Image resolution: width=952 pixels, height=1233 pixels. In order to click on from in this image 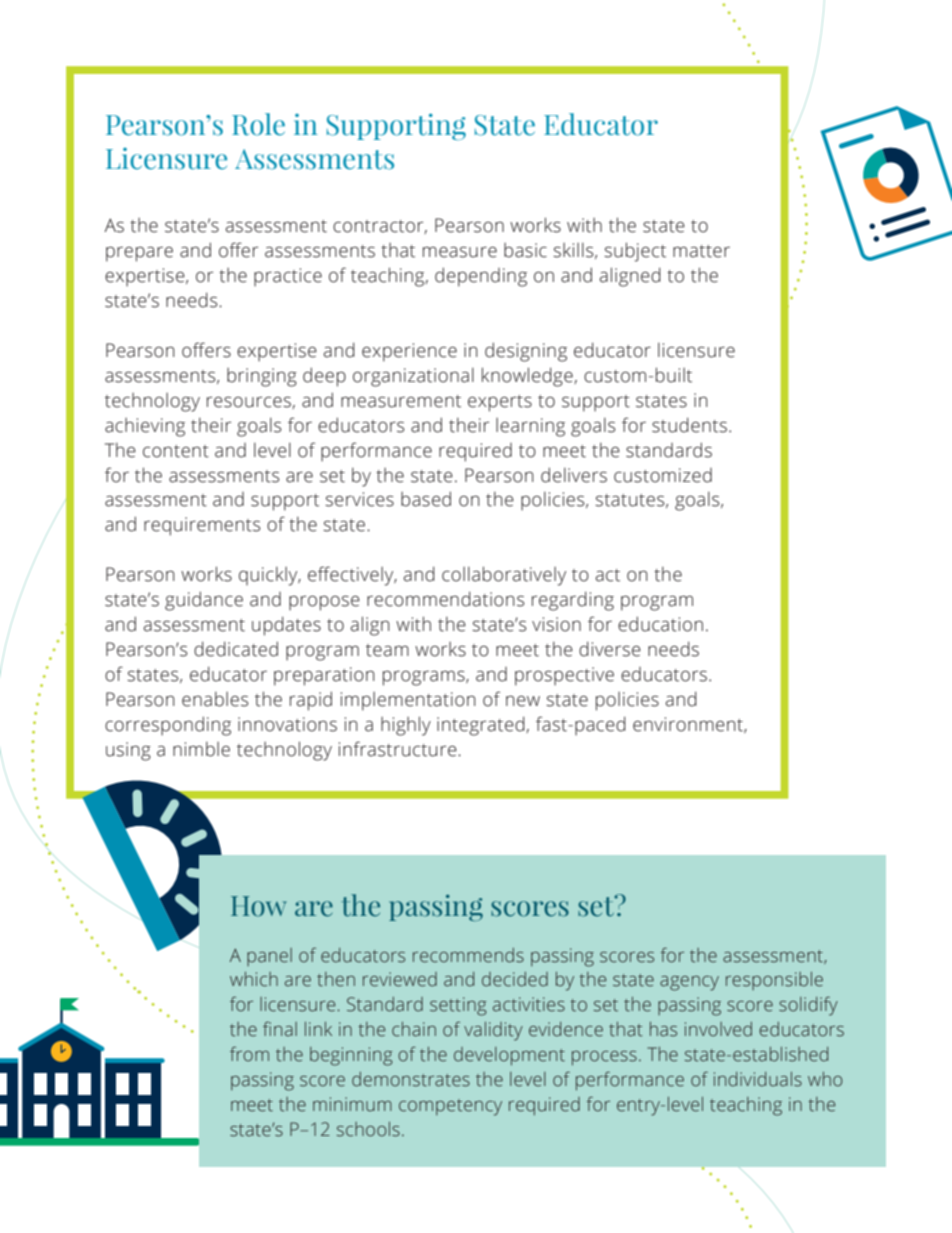, I will do `click(249, 1054)`.
